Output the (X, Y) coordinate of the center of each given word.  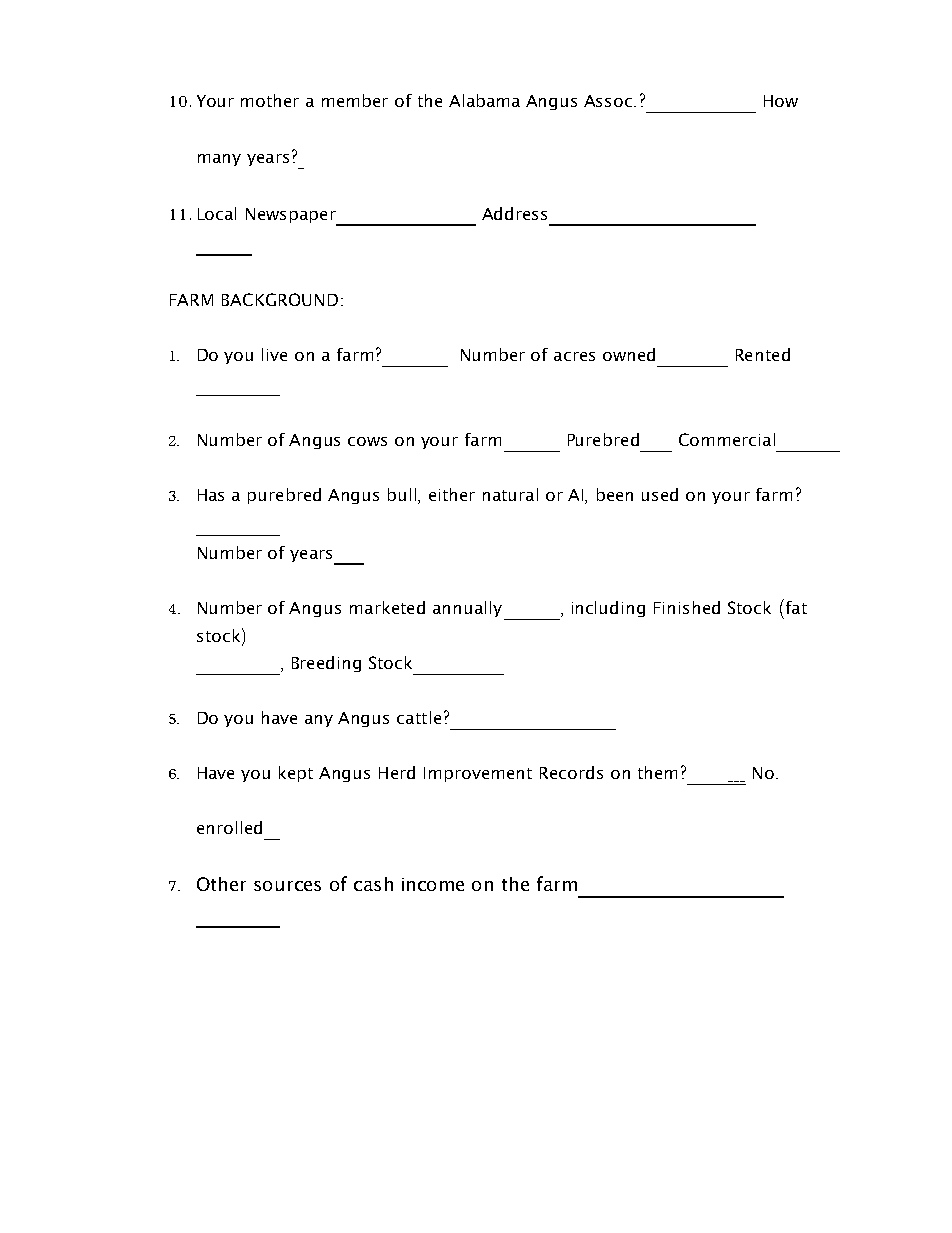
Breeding (326, 664)
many (219, 160)
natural (510, 494)
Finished (687, 607)
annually (467, 609)
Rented (763, 354)
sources (287, 886)
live (274, 354)
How (781, 101)
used (660, 494)
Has (211, 495)
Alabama (484, 100)
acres (574, 356)
